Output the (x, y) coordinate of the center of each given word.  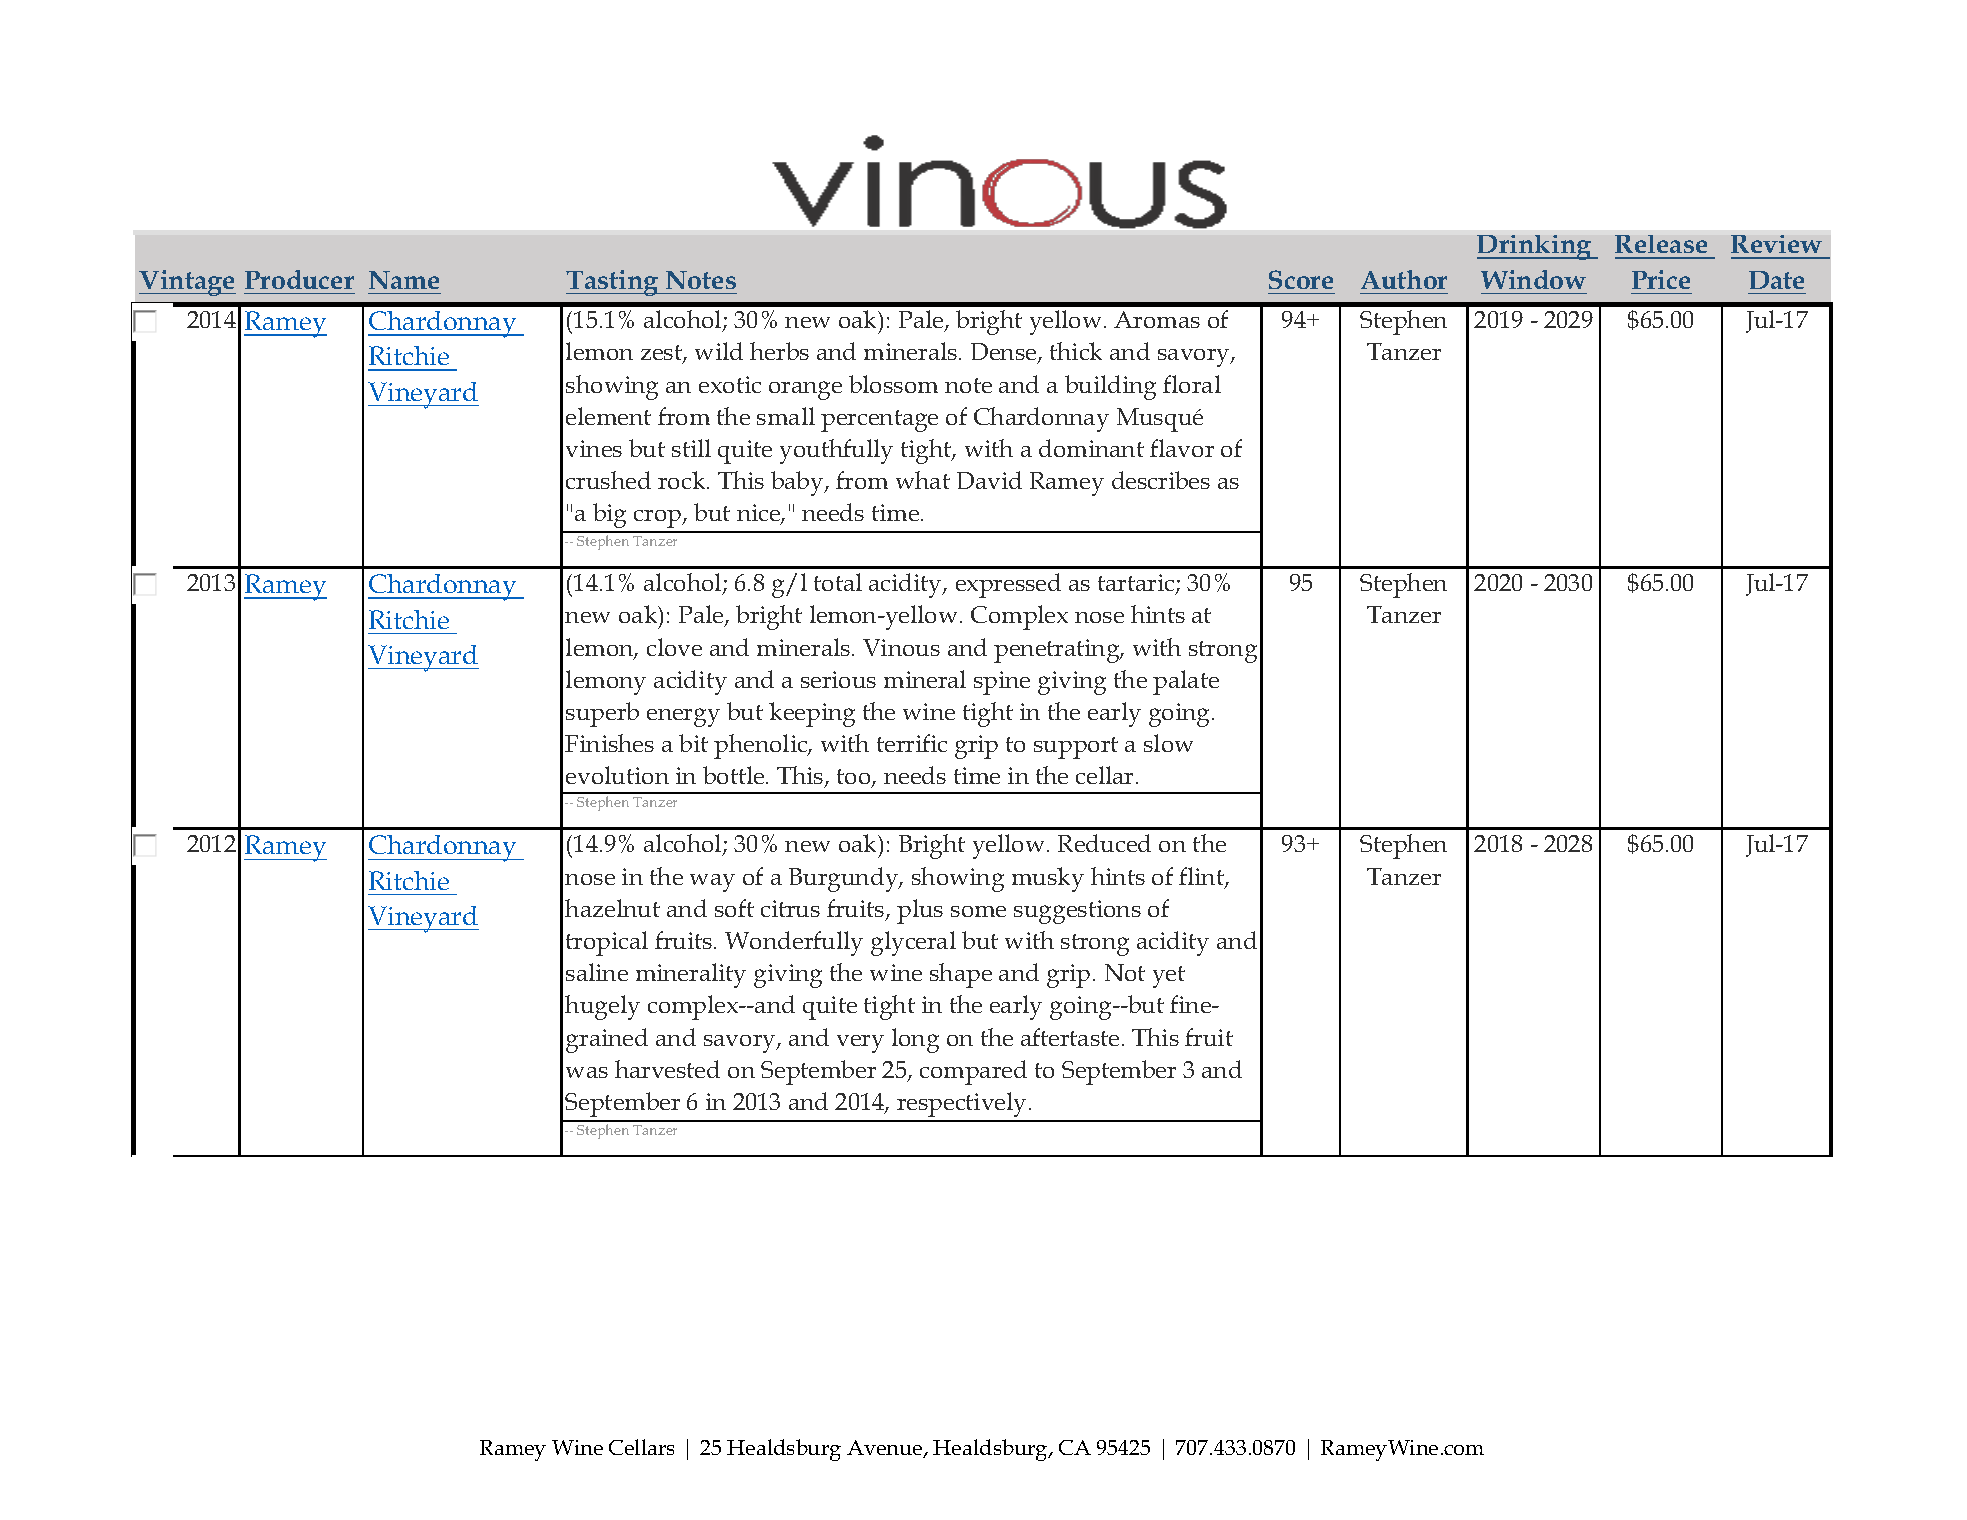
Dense (1005, 353)
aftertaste (1070, 1037)
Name (404, 280)
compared (973, 1072)
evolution (617, 775)
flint (1202, 877)
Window (1533, 279)
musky (1048, 879)
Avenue (886, 1449)
